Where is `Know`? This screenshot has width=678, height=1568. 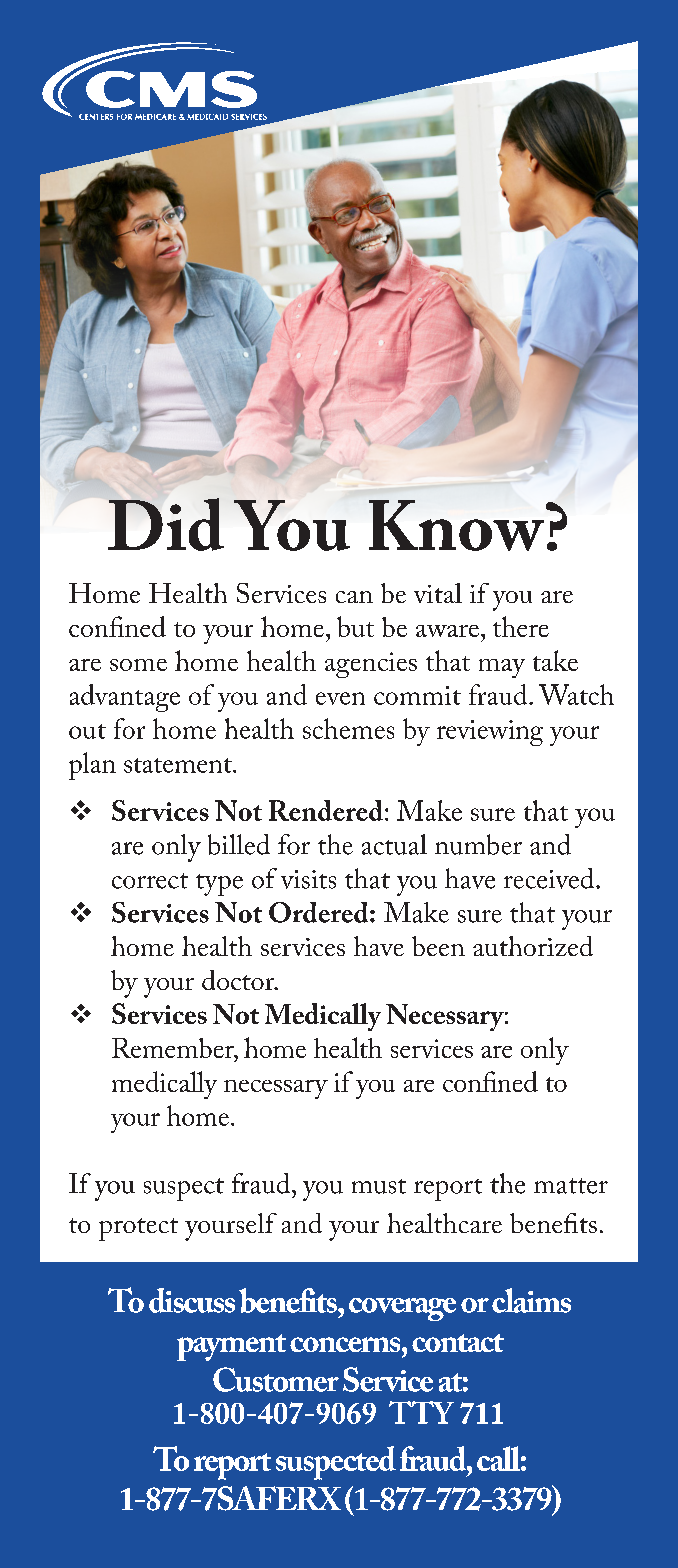
Know is located at coordinates (458, 525).
